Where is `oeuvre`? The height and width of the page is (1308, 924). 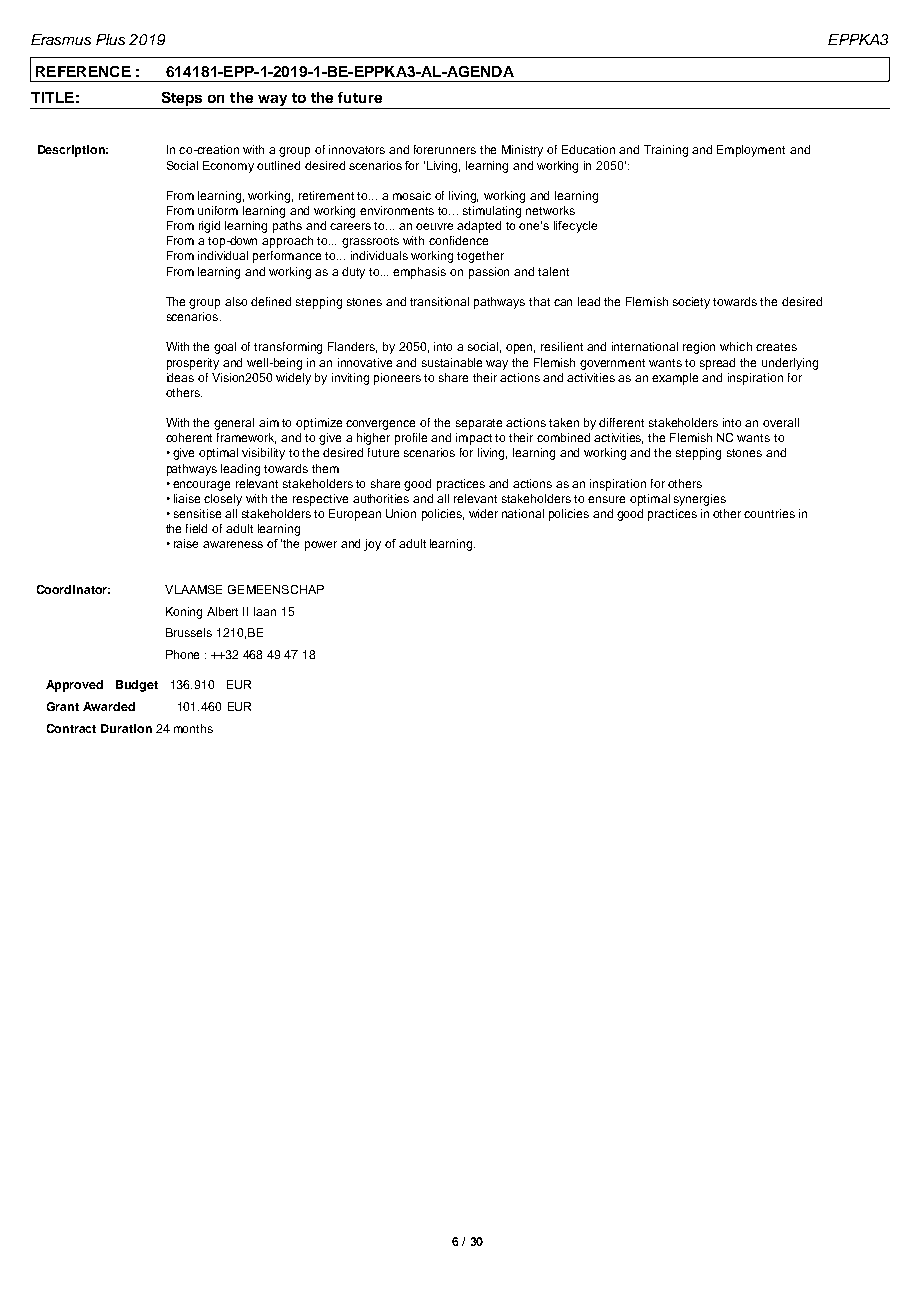
oeuvre is located at coordinates (434, 226).
